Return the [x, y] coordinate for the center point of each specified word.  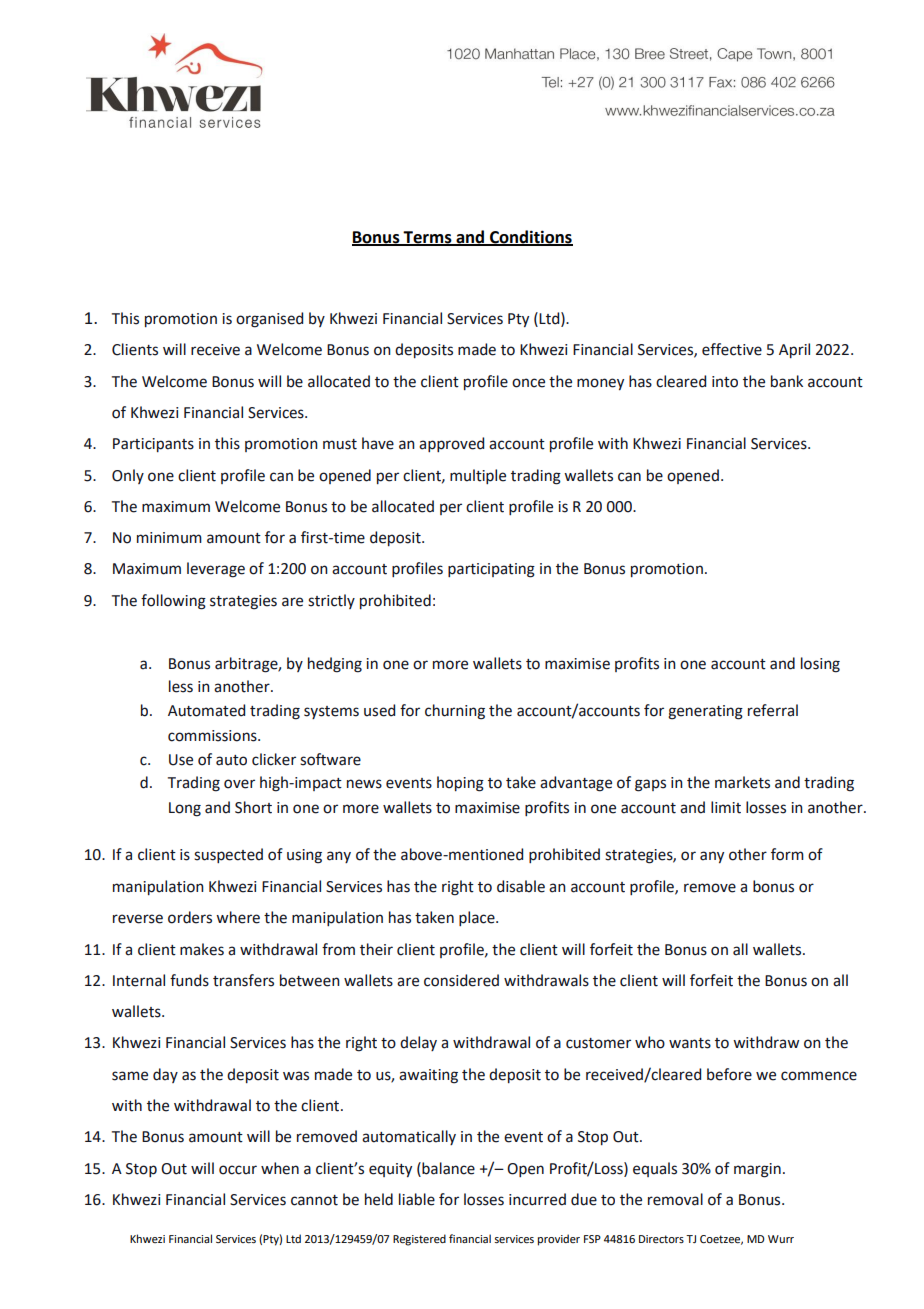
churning [455, 712]
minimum [169, 538]
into [725, 382]
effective [732, 349]
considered [461, 980]
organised [269, 320]
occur [238, 1170]
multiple [478, 476]
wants [690, 1043]
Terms [428, 238]
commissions [213, 736]
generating [705, 712]
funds [189, 980]
